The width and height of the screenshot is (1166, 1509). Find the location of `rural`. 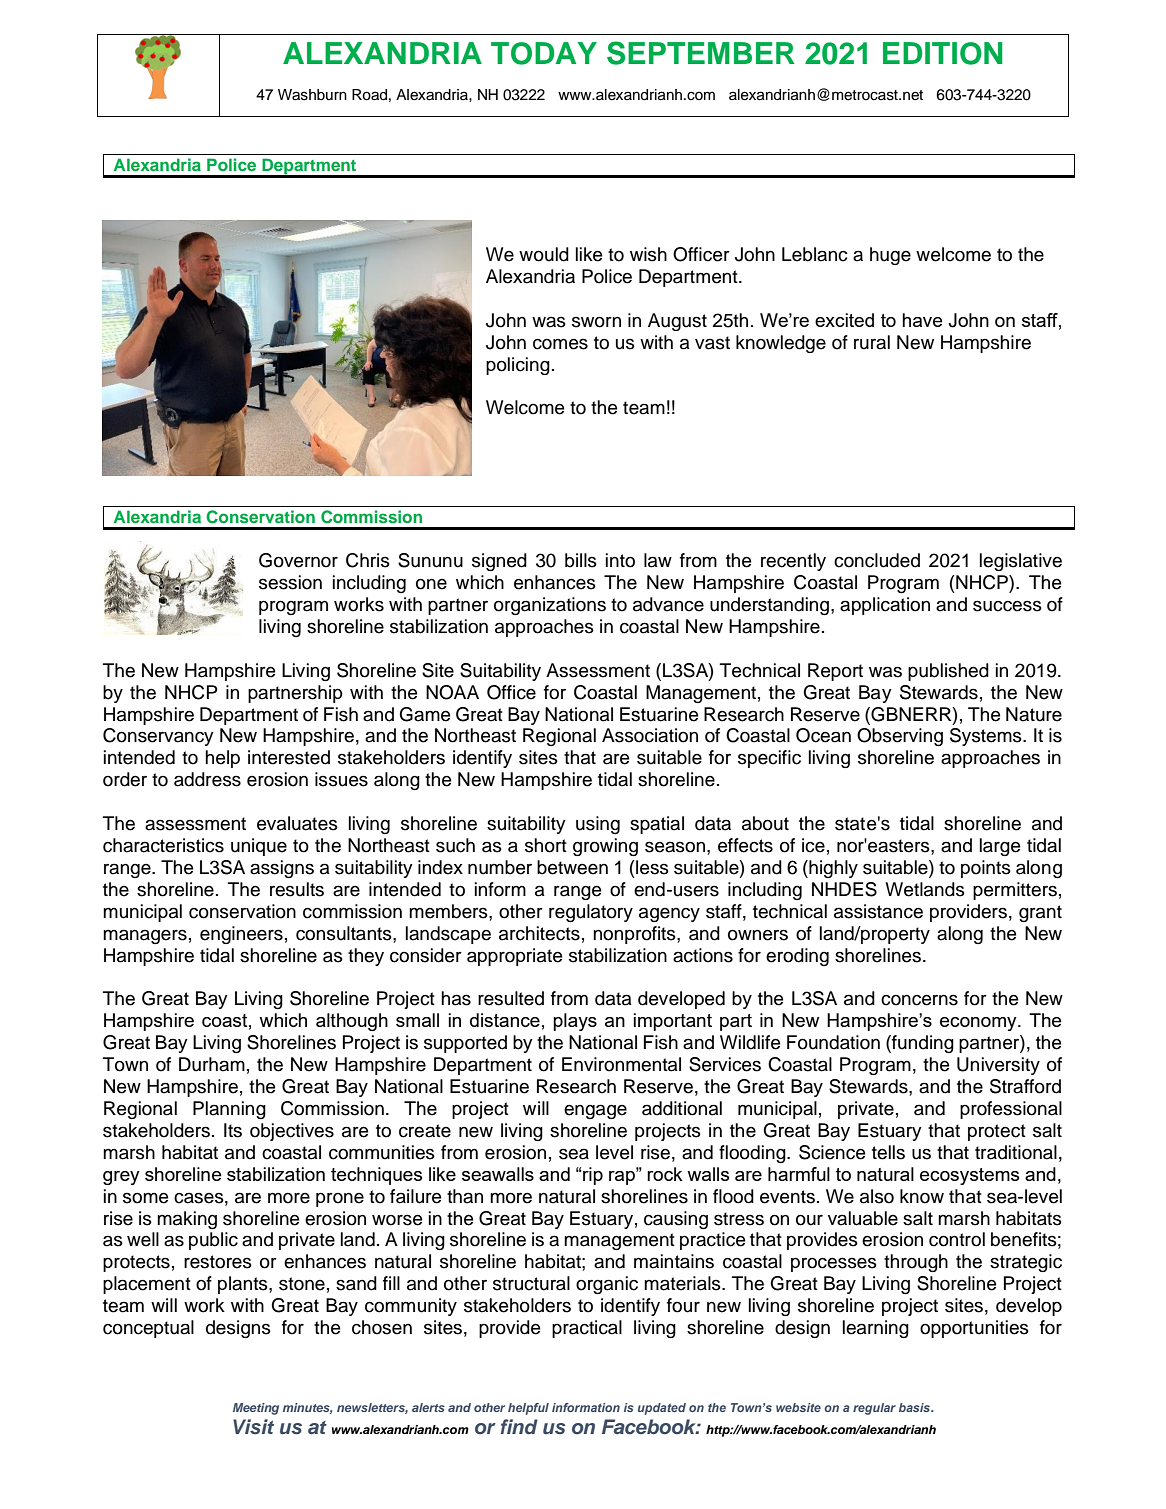

rural is located at coordinates (872, 342).
